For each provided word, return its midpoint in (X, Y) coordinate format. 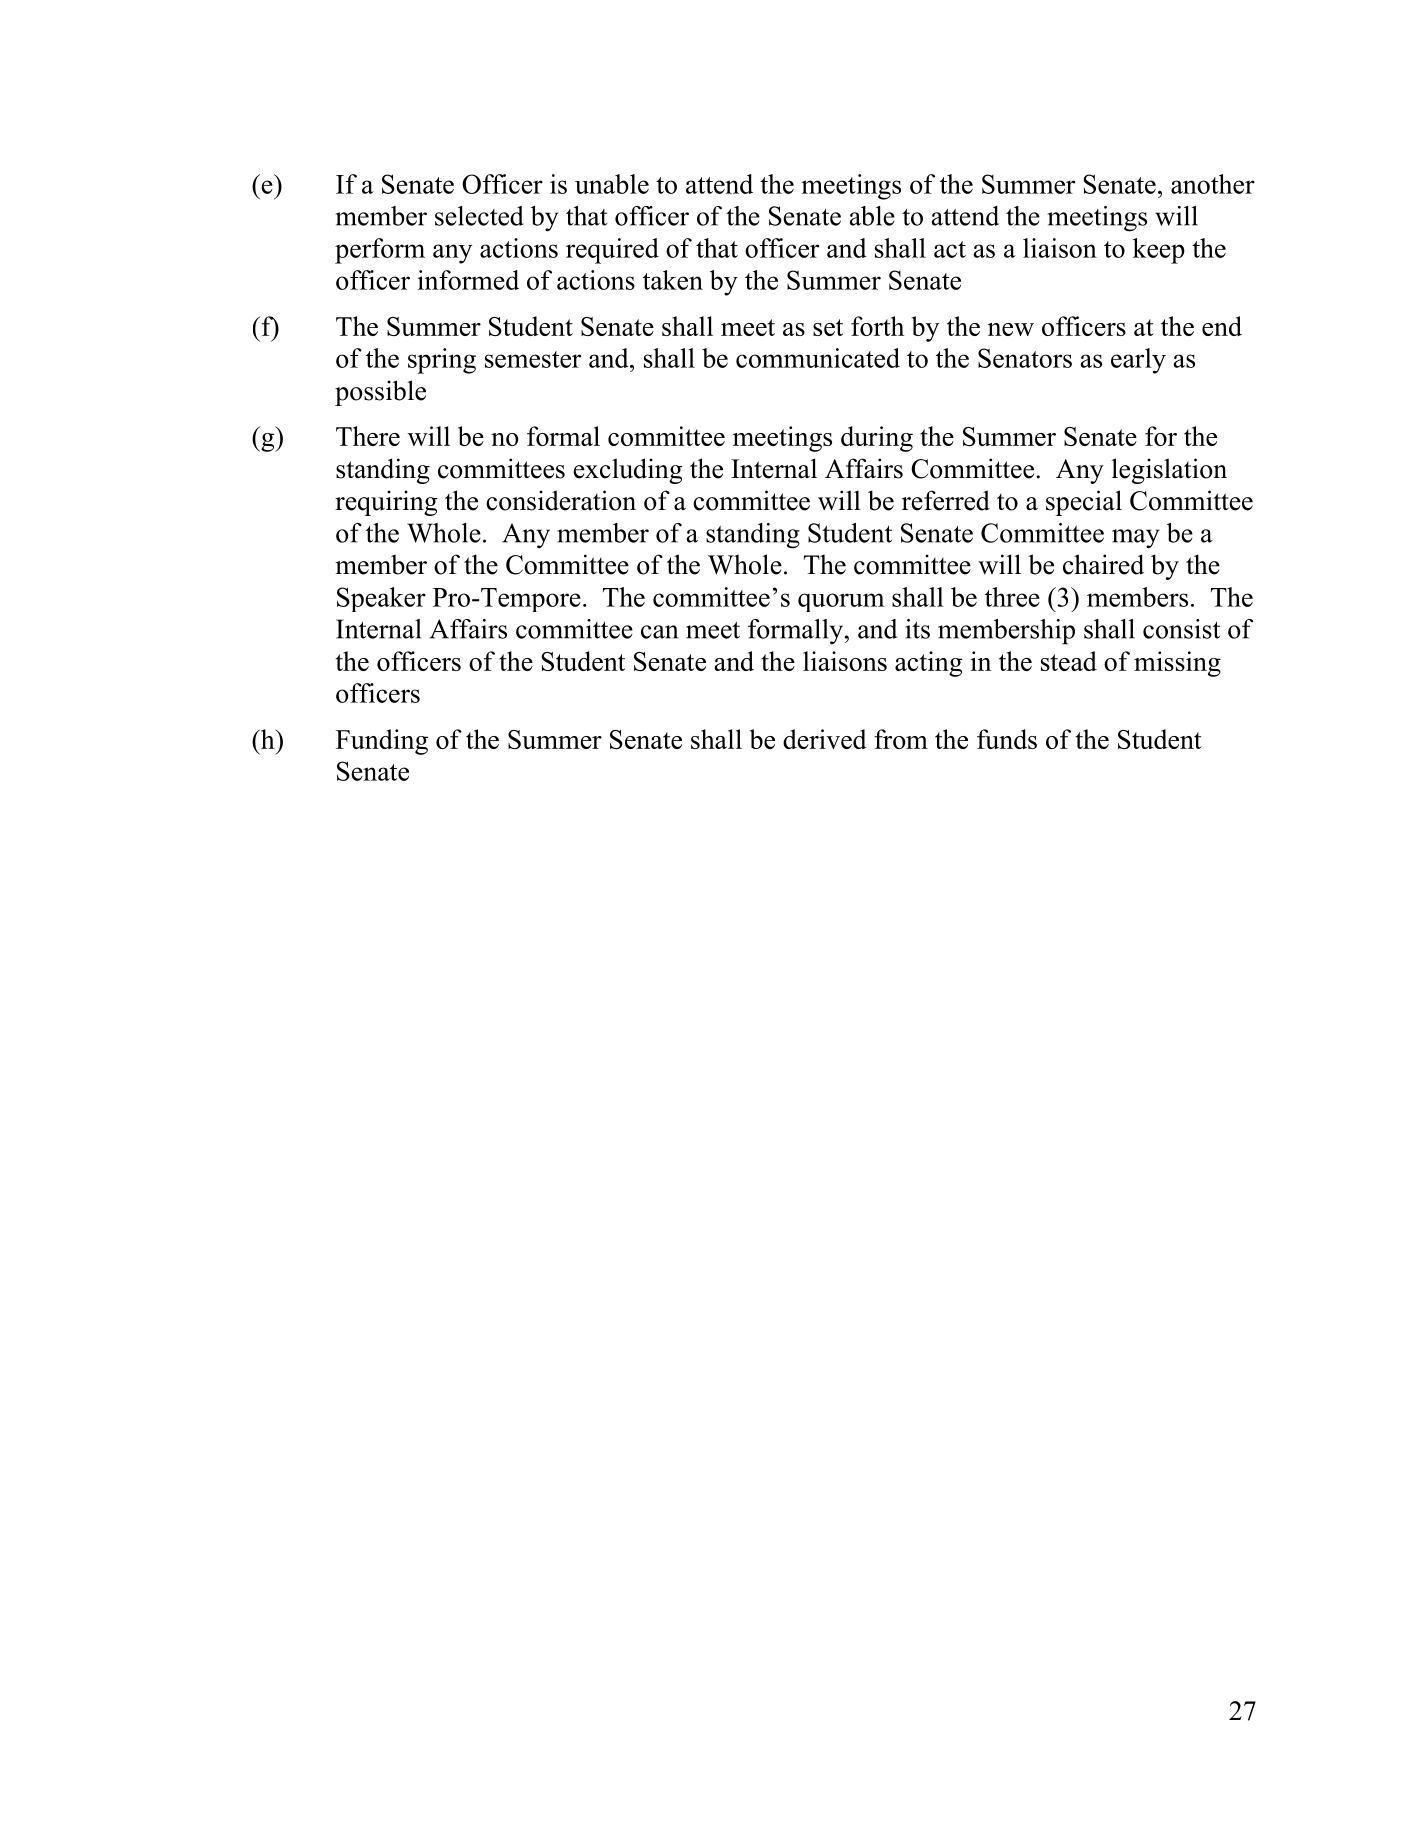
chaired (1103, 564)
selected (479, 216)
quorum (841, 602)
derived (825, 739)
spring (442, 361)
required (612, 251)
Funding (382, 742)
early (1138, 361)
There (368, 436)
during (877, 439)
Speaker (381, 599)
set (828, 327)
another (1213, 184)
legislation (1169, 471)
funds (1007, 739)
